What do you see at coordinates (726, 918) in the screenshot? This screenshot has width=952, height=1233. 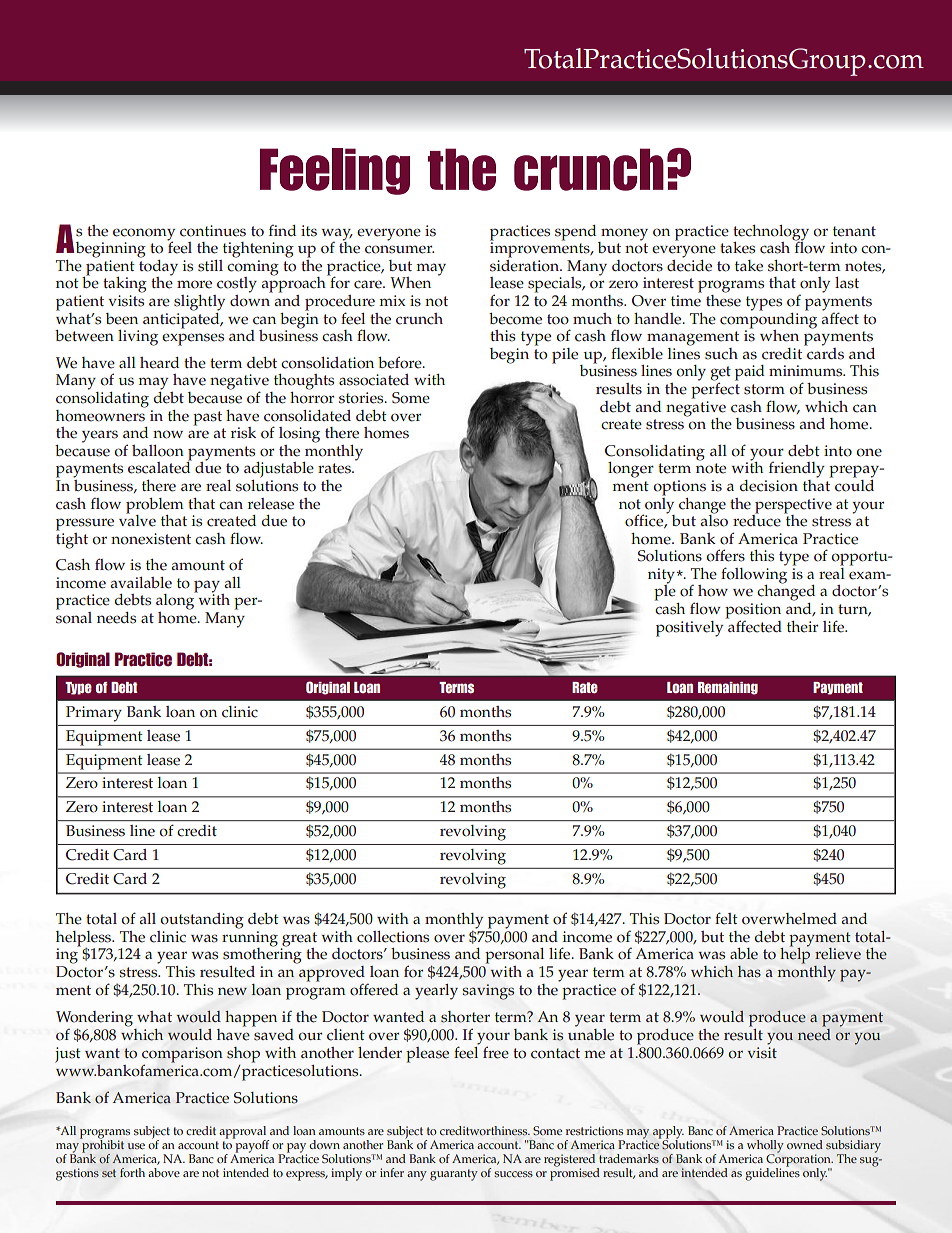 I see `felt` at bounding box center [726, 918].
